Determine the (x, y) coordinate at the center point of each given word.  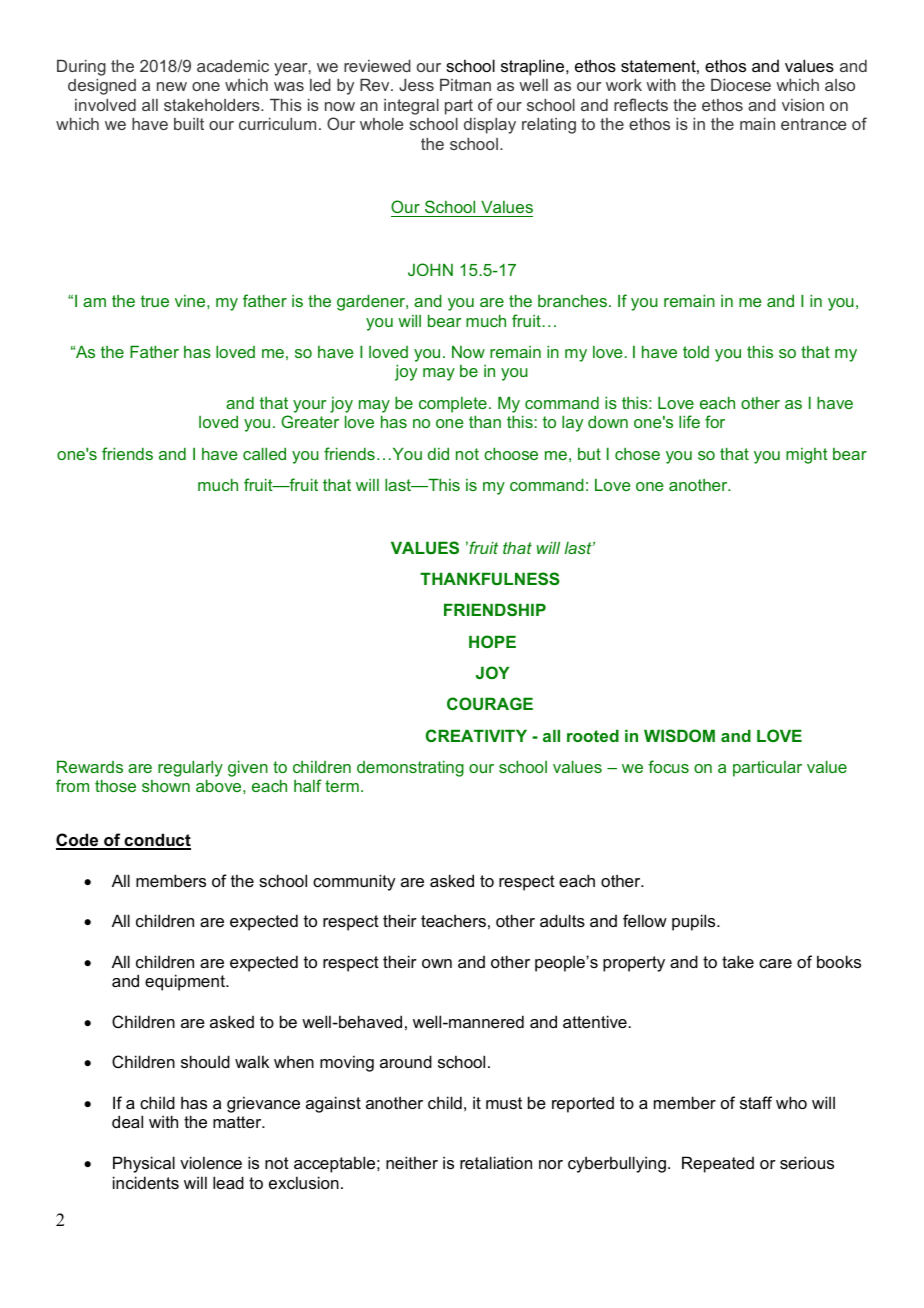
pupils (695, 922)
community (354, 882)
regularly (190, 768)
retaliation (496, 1162)
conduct (156, 841)
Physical (144, 1164)
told (696, 352)
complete (453, 405)
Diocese (741, 85)
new (172, 86)
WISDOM (679, 735)
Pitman (465, 85)
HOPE (492, 641)
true (155, 301)
